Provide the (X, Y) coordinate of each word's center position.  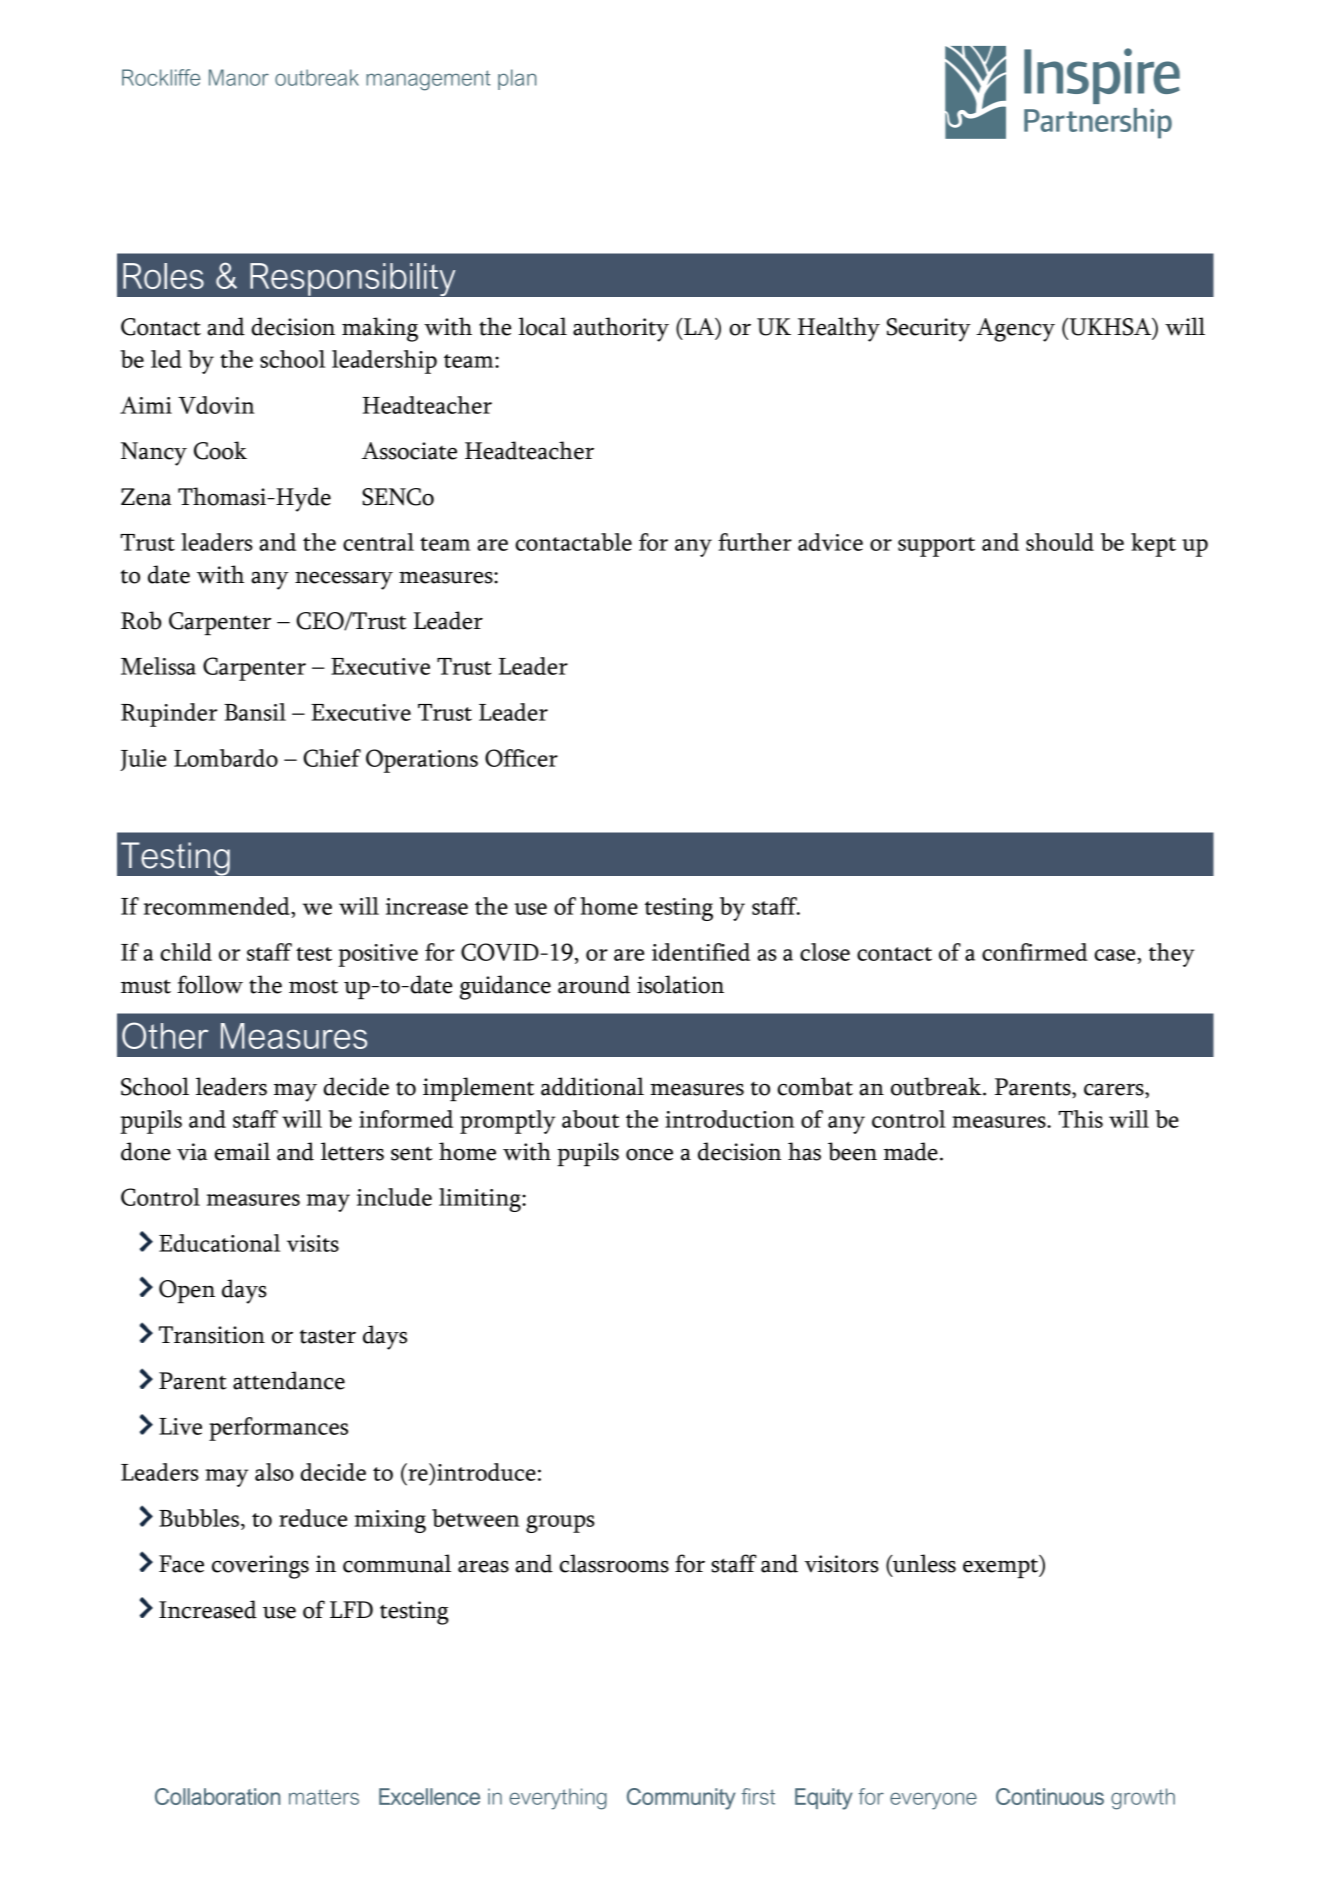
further (755, 542)
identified (701, 952)
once (649, 1155)
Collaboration (217, 1796)
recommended (218, 906)
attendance (289, 1380)
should (1060, 542)
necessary (344, 581)
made (911, 1151)
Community (681, 1799)
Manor (239, 77)
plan (517, 79)
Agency (1015, 330)
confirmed (1035, 952)
